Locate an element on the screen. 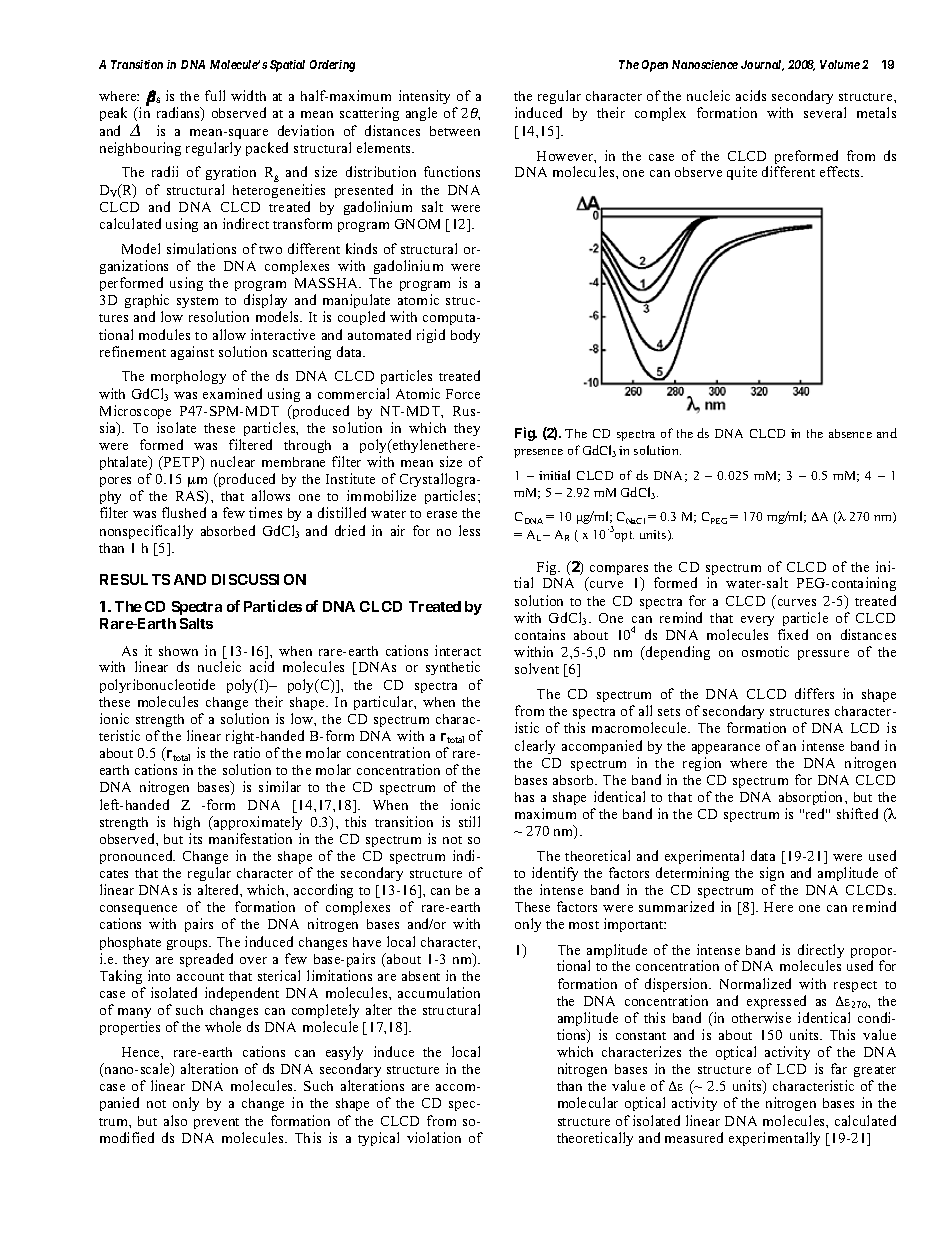  several is located at coordinates (825, 112).
